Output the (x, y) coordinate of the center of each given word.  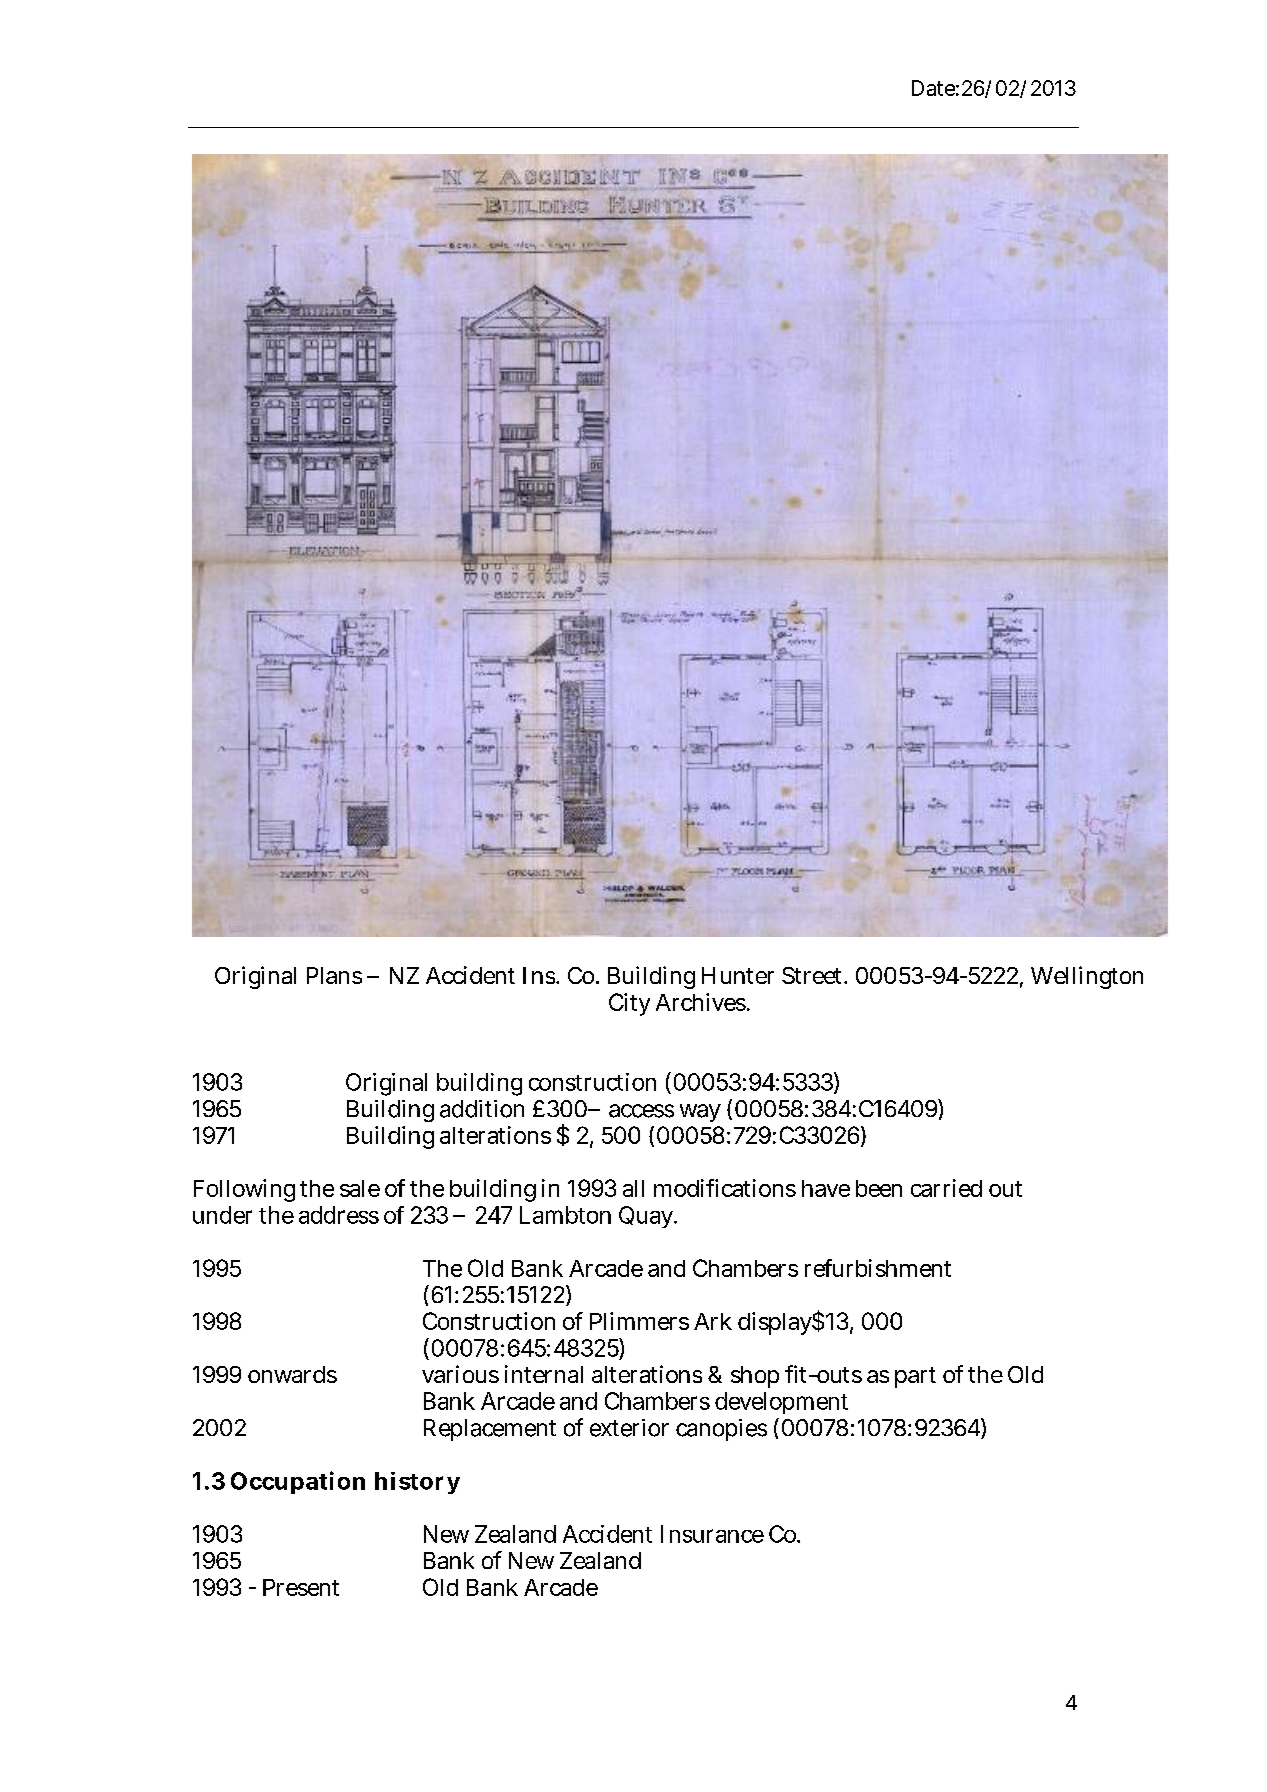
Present (301, 1587)
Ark (713, 1321)
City (629, 1004)
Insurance (712, 1534)
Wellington (1087, 977)
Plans (334, 975)
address (339, 1215)
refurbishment (878, 1268)
